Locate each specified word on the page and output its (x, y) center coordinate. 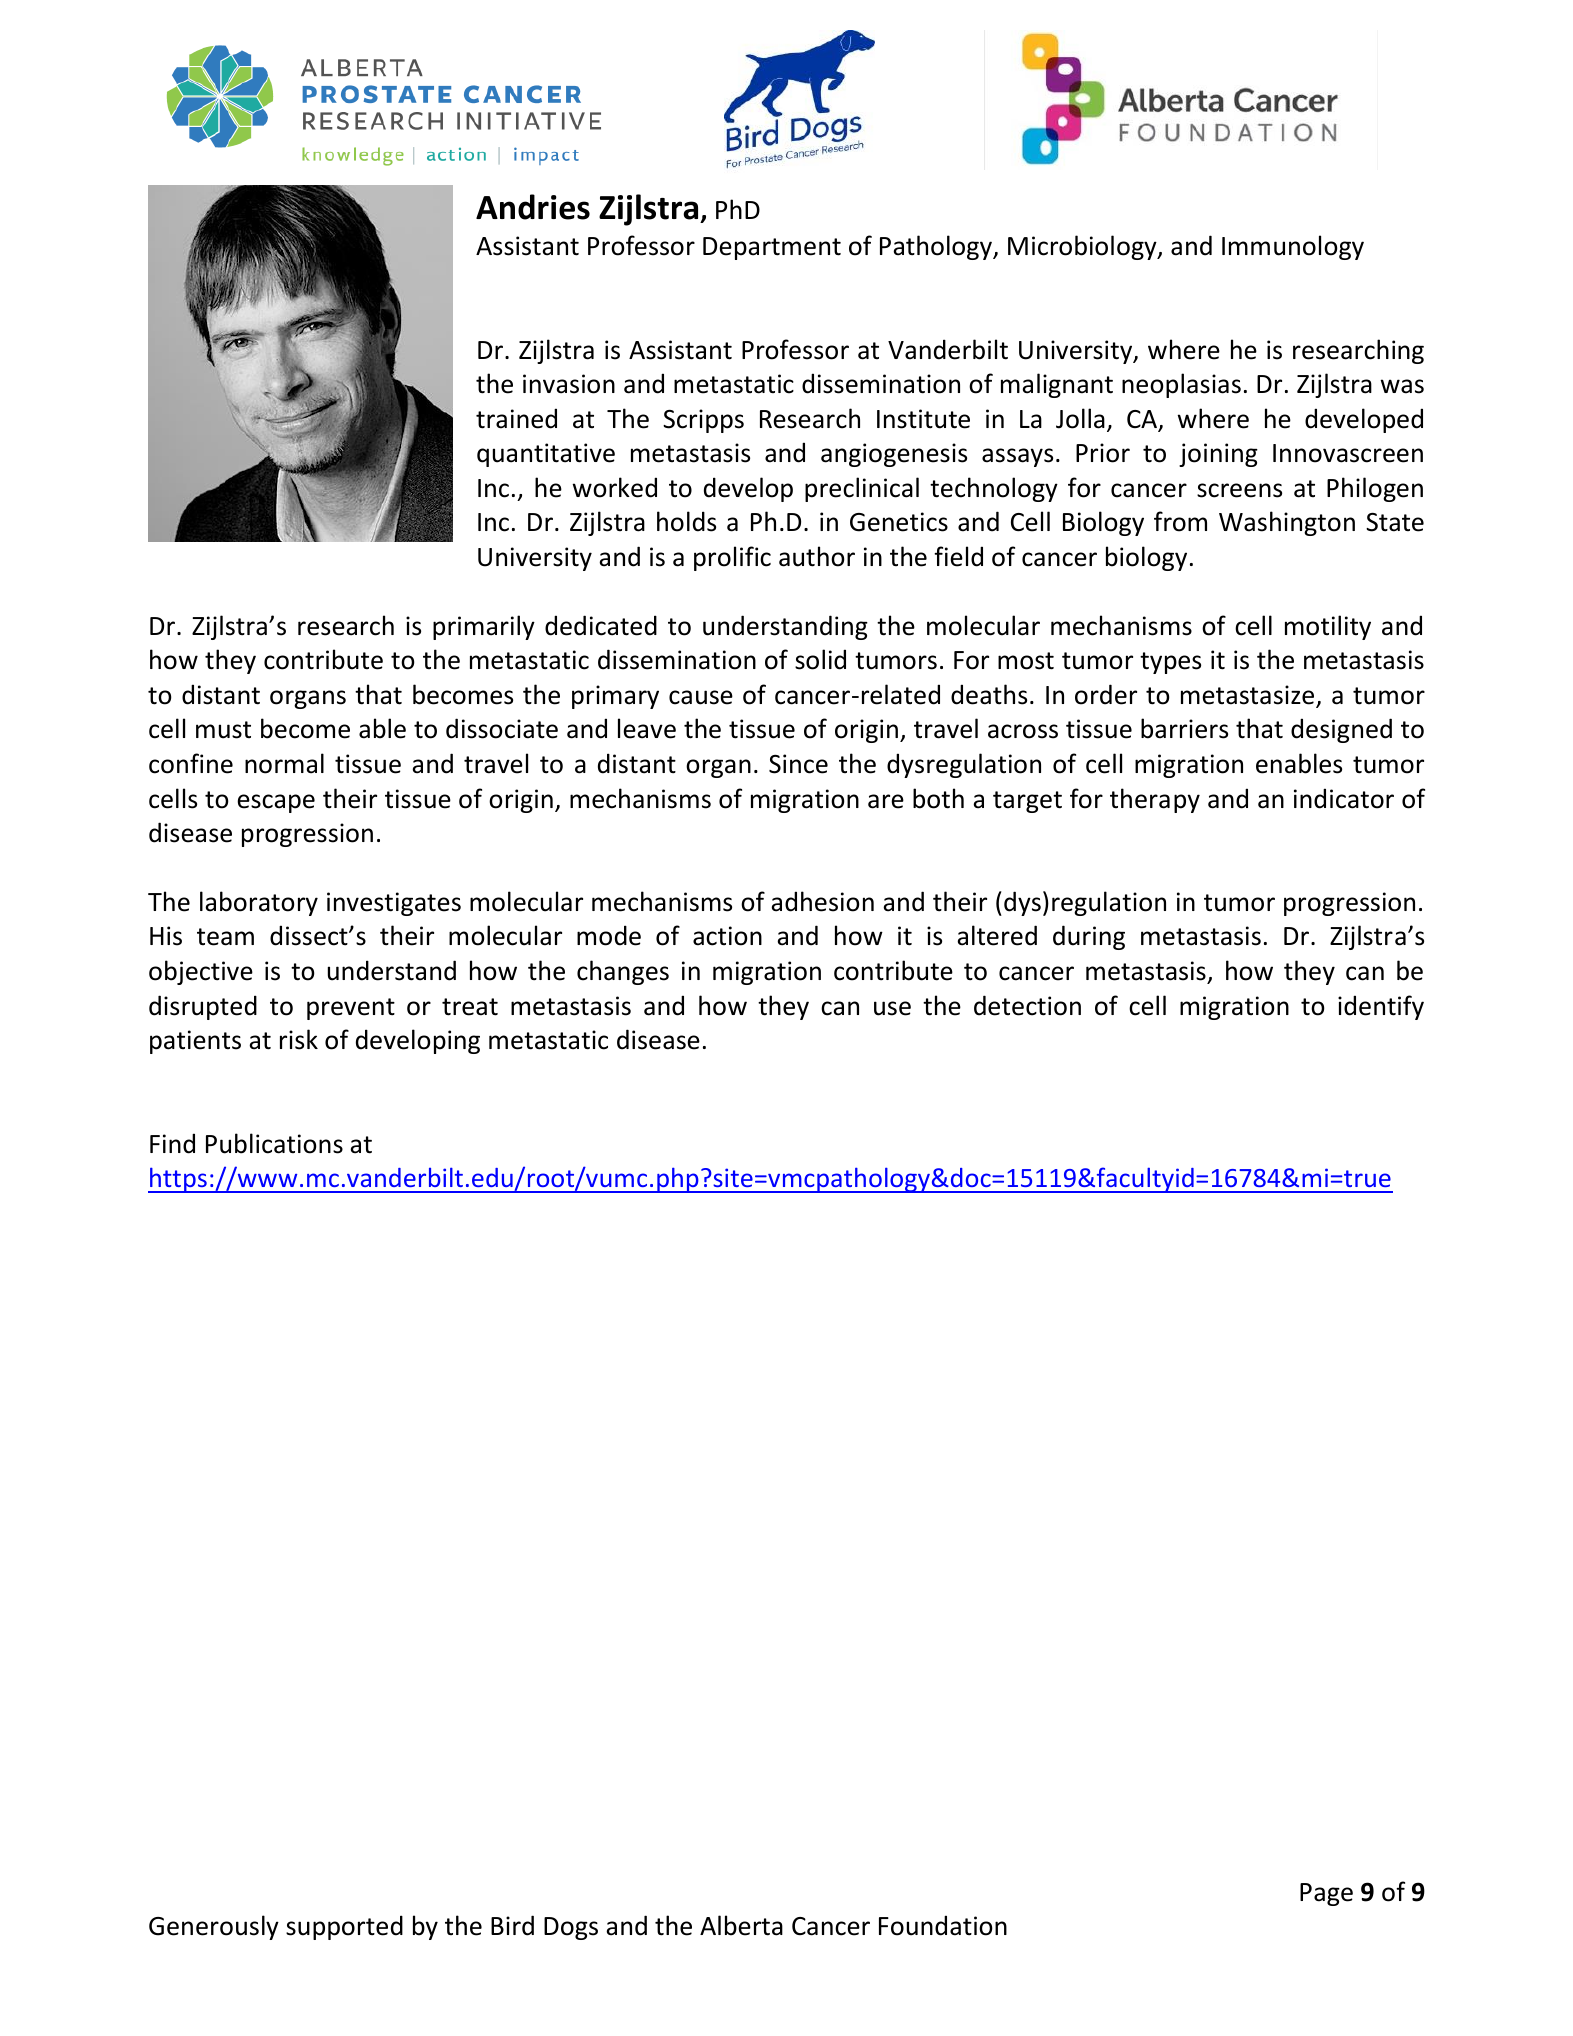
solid (820, 659)
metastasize (1249, 696)
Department (772, 248)
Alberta (741, 1925)
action (727, 936)
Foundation (943, 1925)
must (223, 730)
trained (516, 418)
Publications (274, 1143)
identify (1381, 1007)
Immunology (1293, 247)
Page (1326, 1894)
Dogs (571, 1928)
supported (344, 1927)
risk (299, 1039)
